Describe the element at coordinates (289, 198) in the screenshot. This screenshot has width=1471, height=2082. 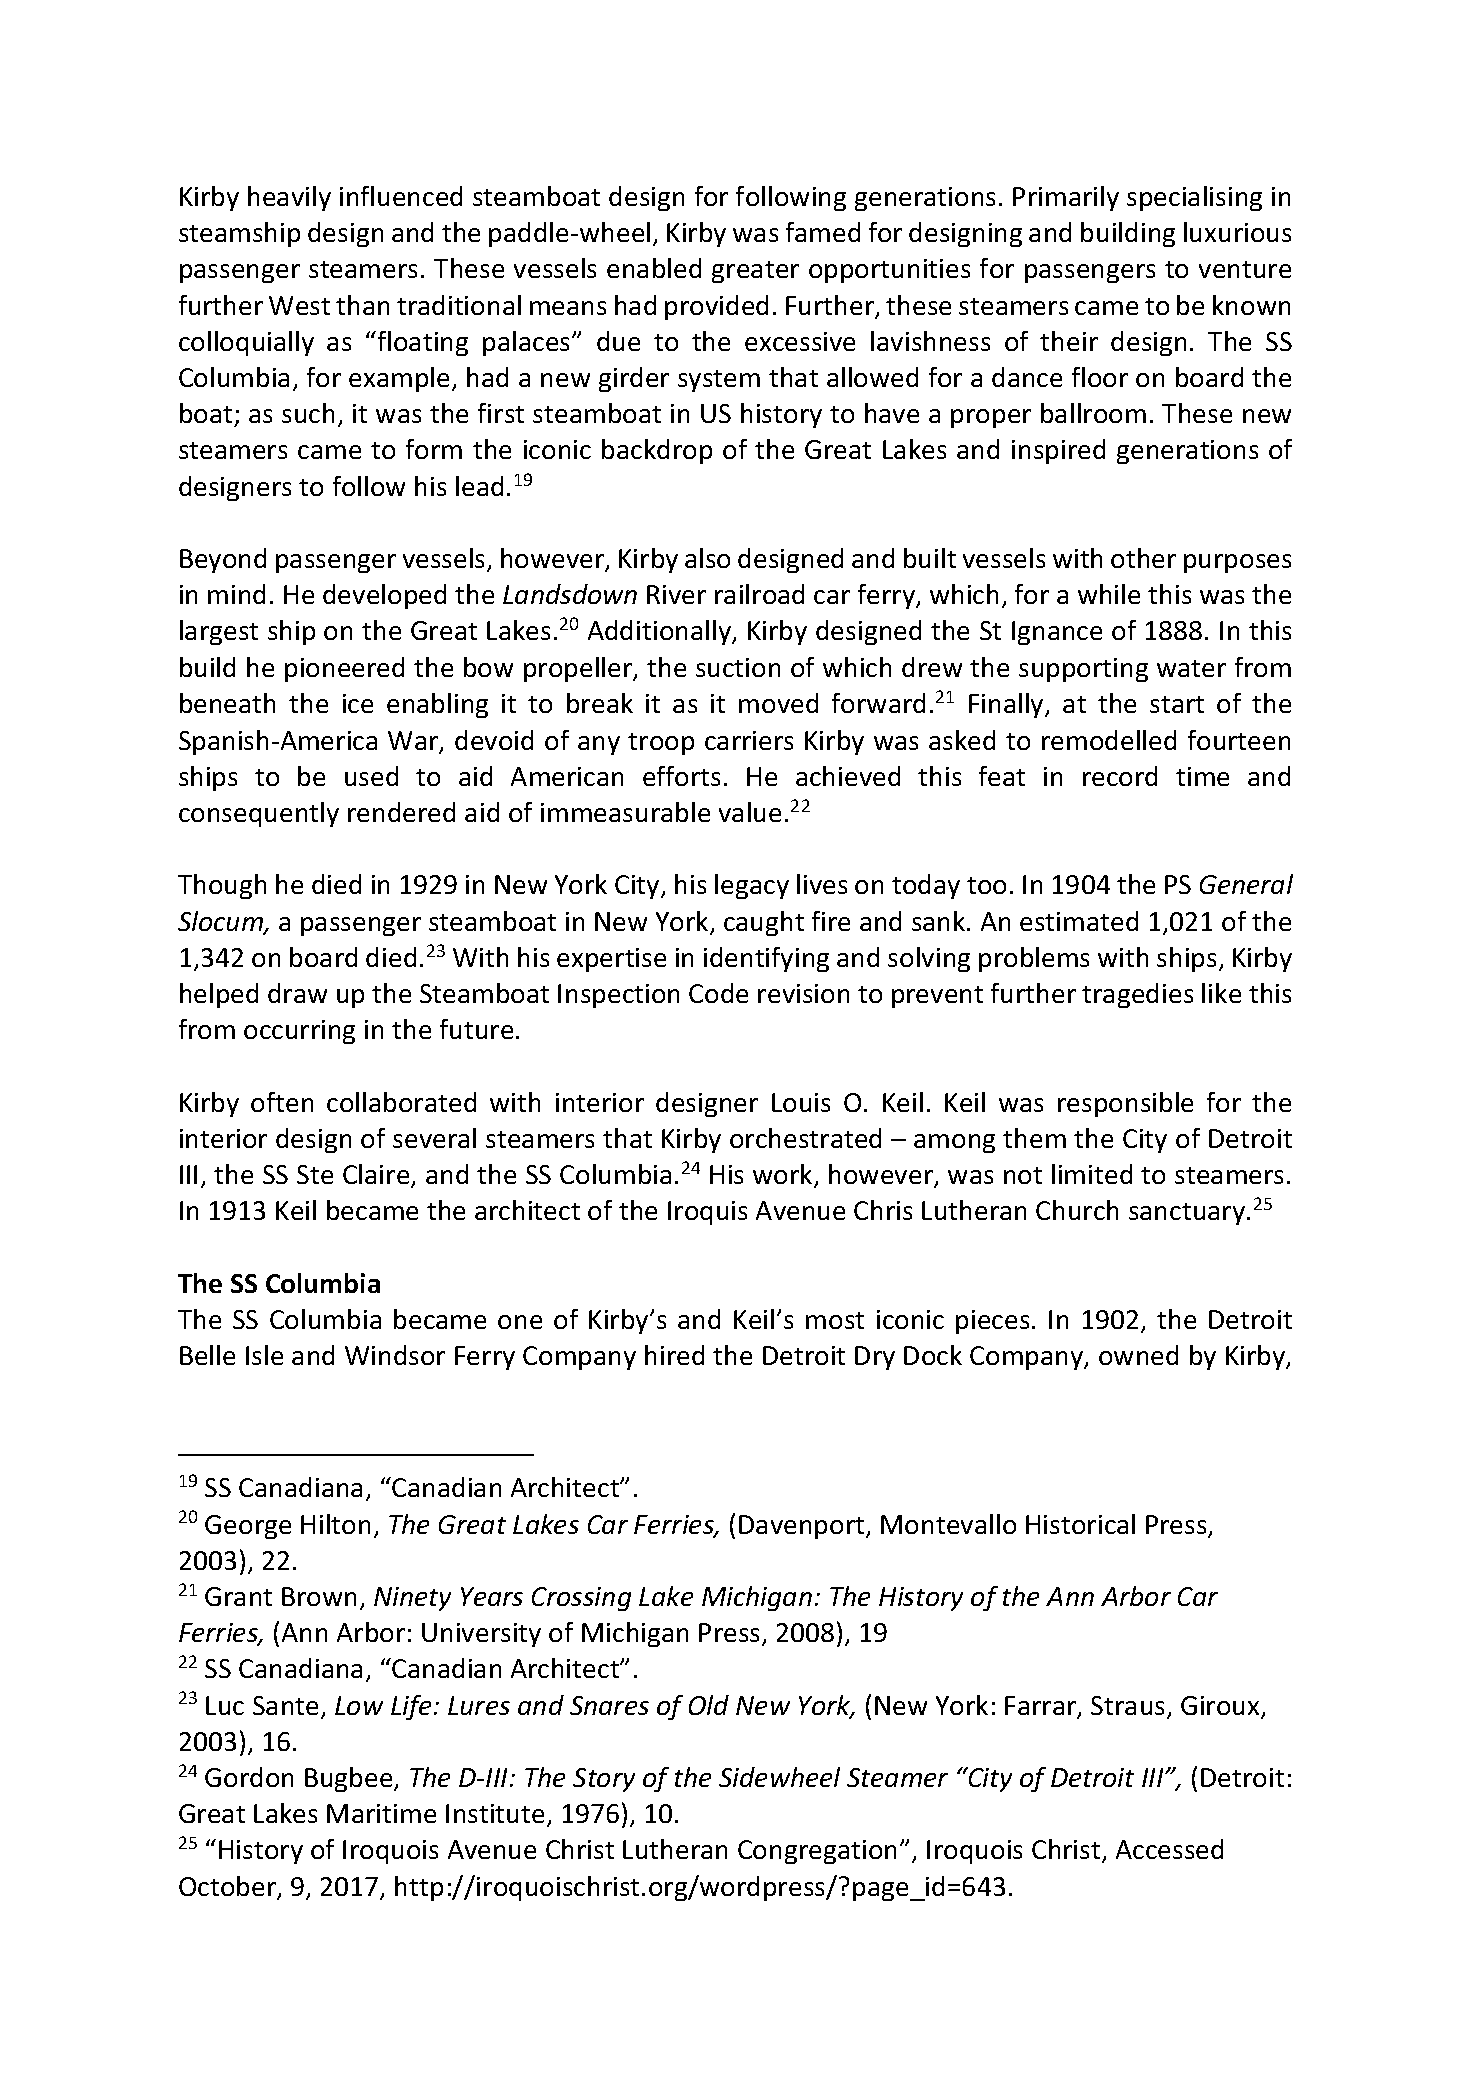
I see `heavily` at that location.
